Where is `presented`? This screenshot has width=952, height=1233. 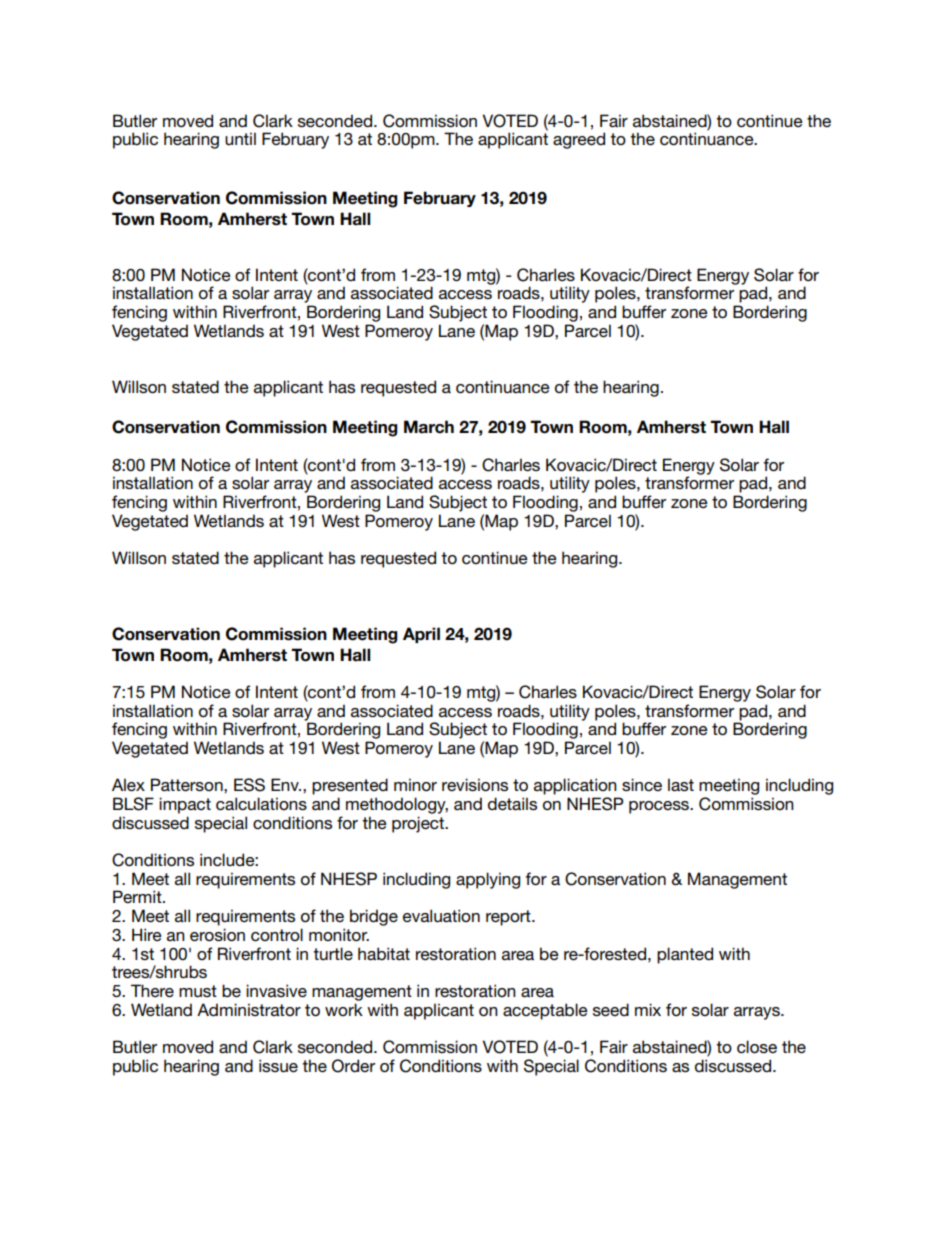
presented is located at coordinates (350, 786).
